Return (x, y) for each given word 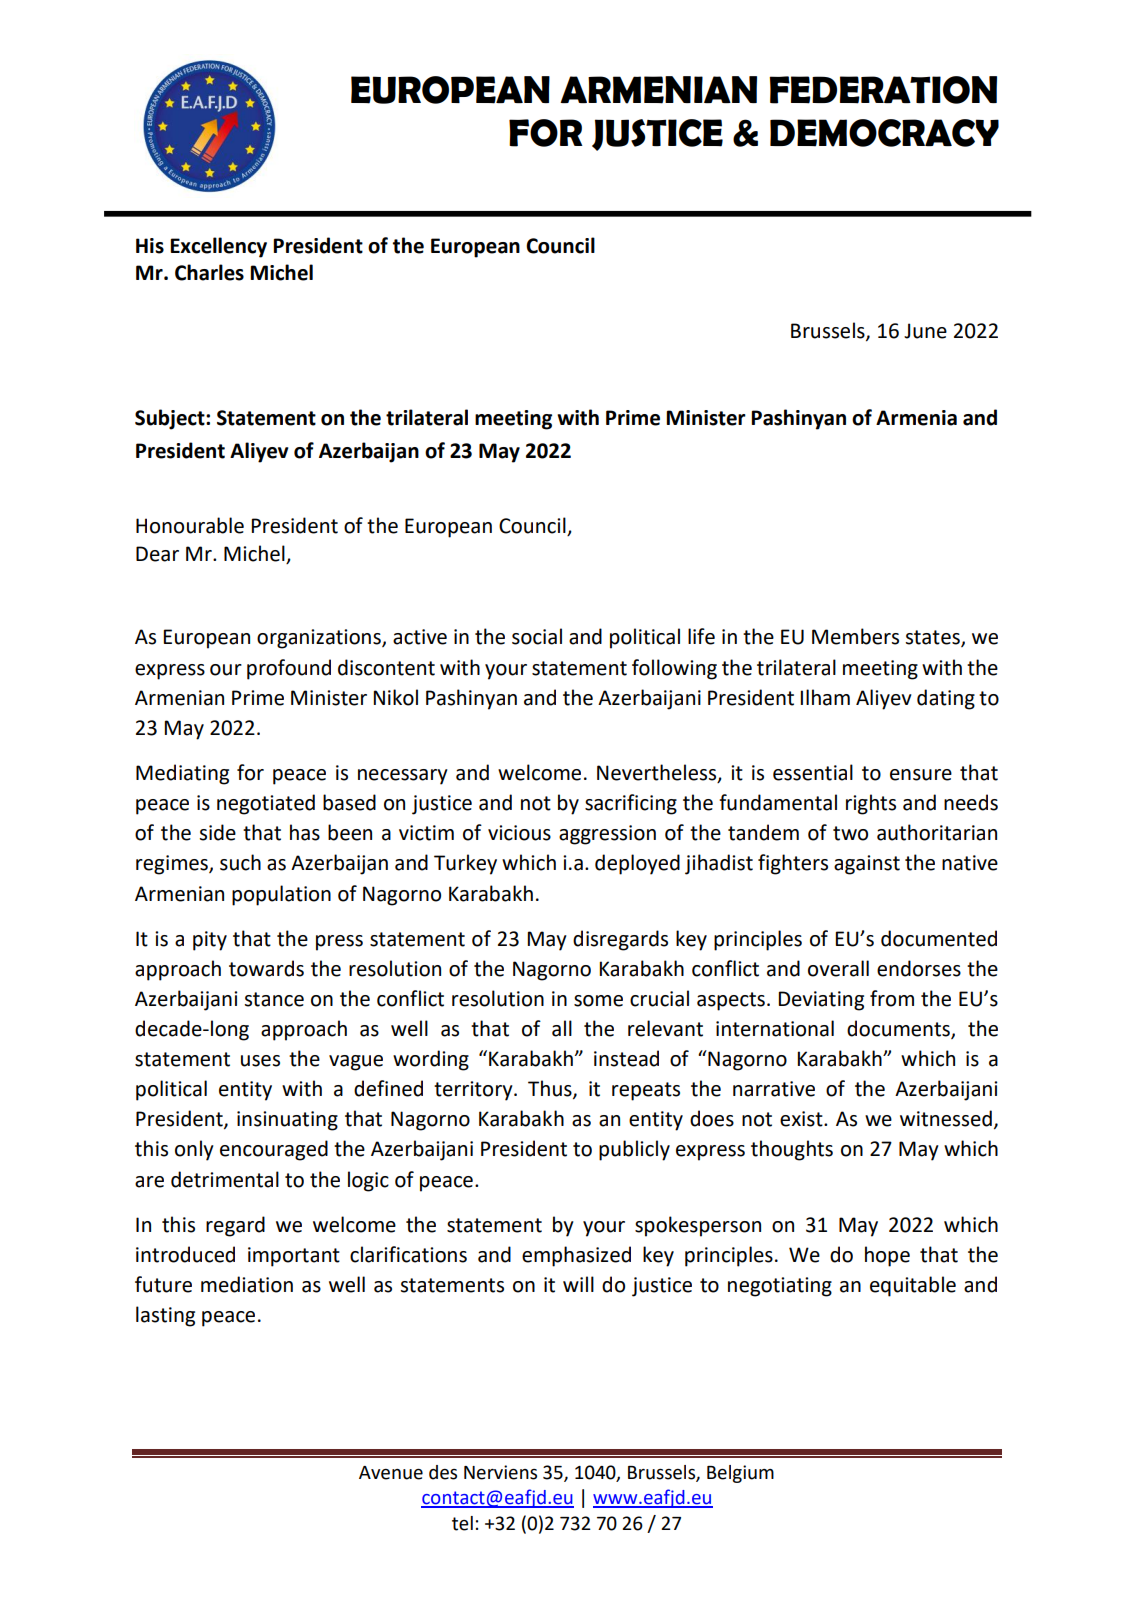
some (598, 1001)
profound (289, 669)
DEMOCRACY (884, 133)
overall (838, 968)
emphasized (576, 1256)
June (925, 331)
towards (266, 968)
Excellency (218, 247)
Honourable (190, 525)
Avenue (391, 1473)
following (674, 669)
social (537, 636)
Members (855, 636)
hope (887, 1256)
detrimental (225, 1179)
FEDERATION (883, 90)
